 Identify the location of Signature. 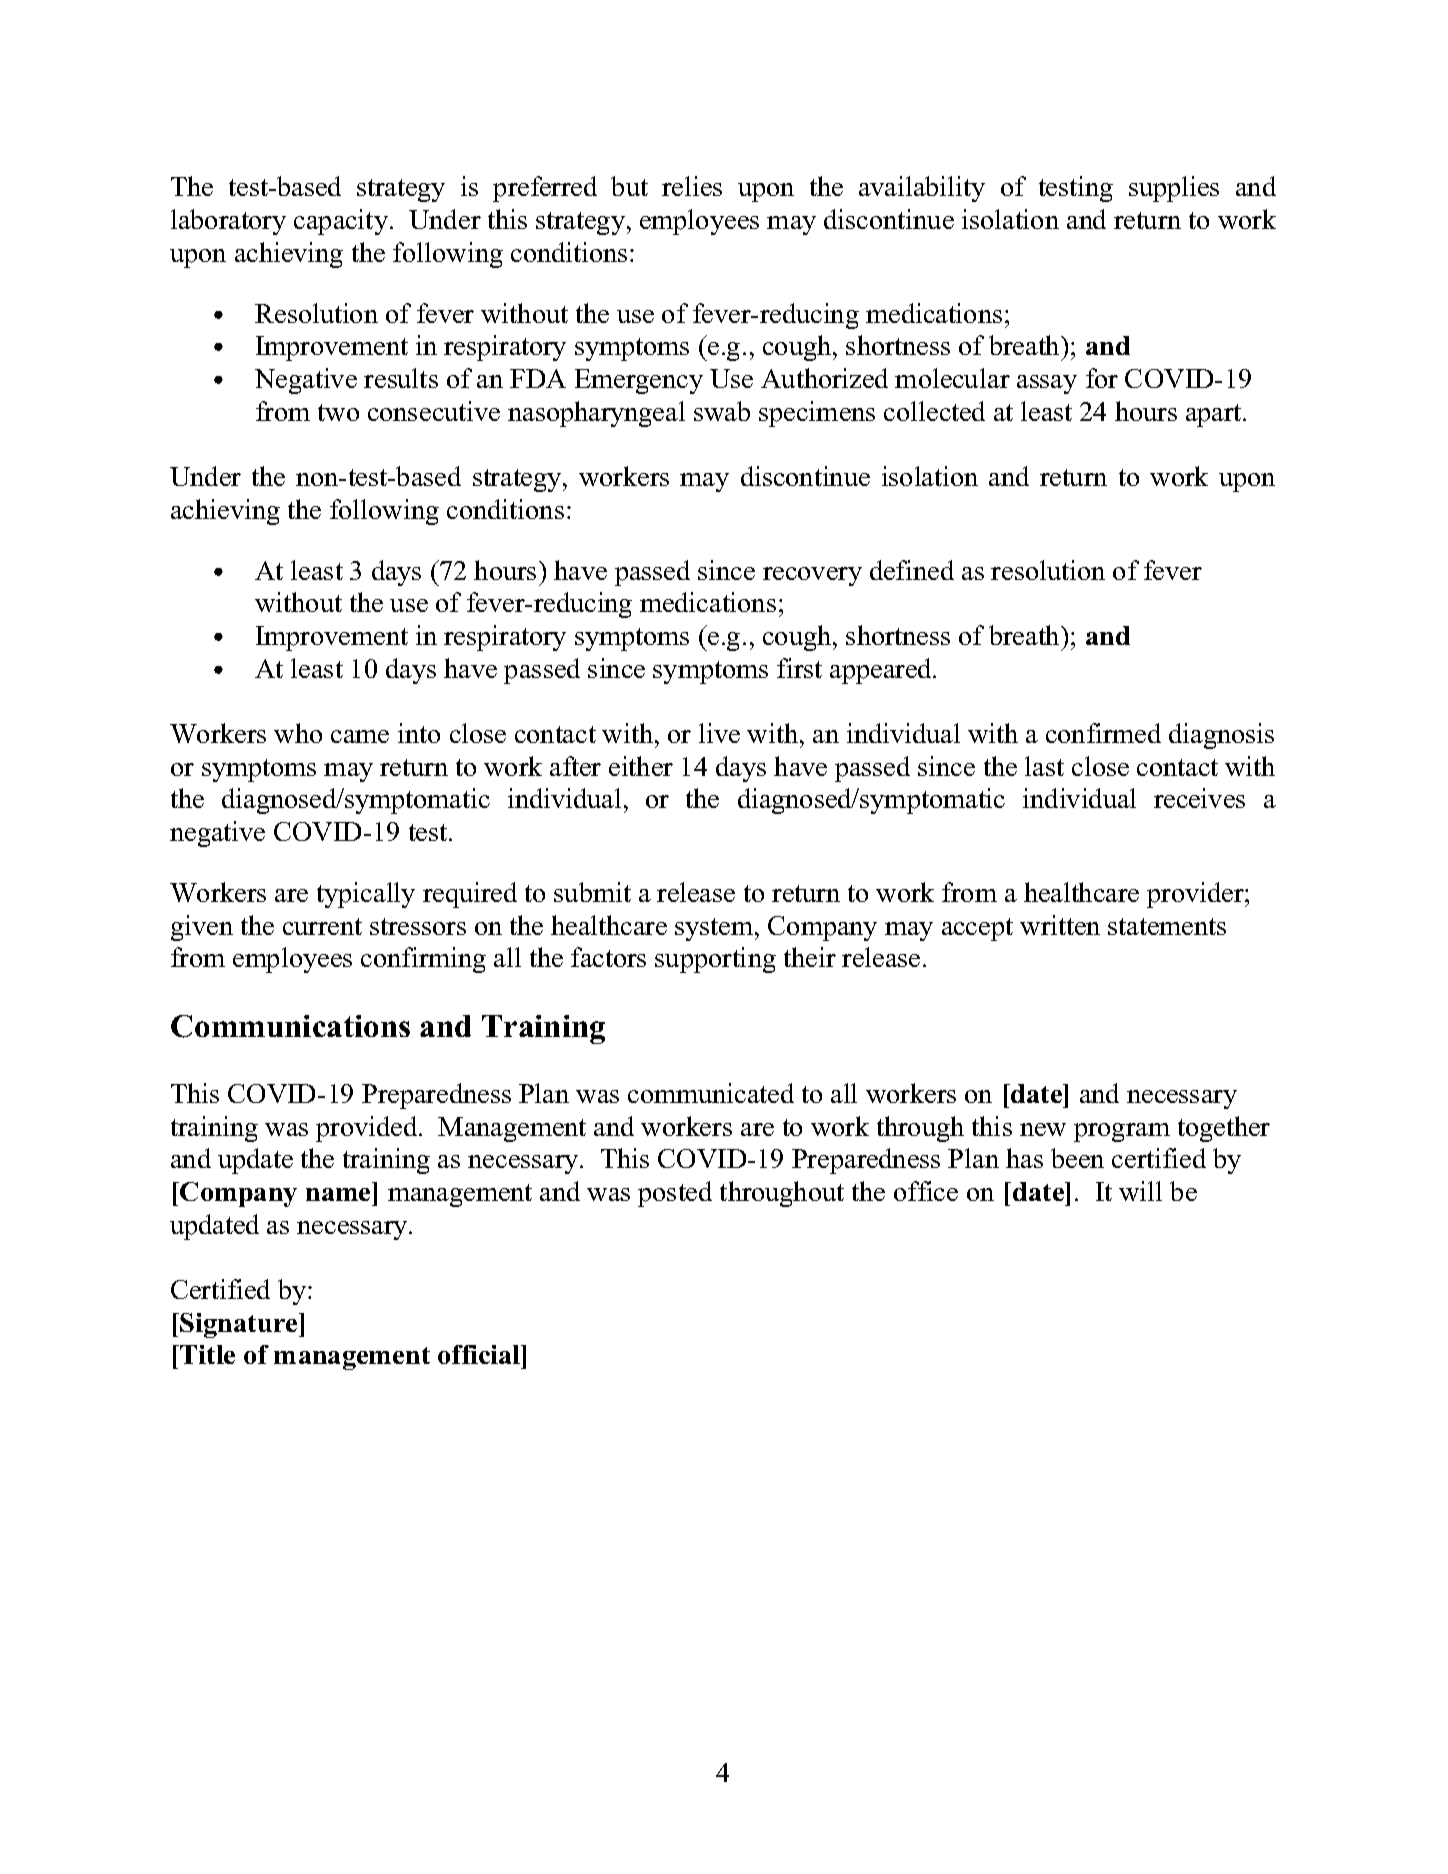
(240, 1325).
